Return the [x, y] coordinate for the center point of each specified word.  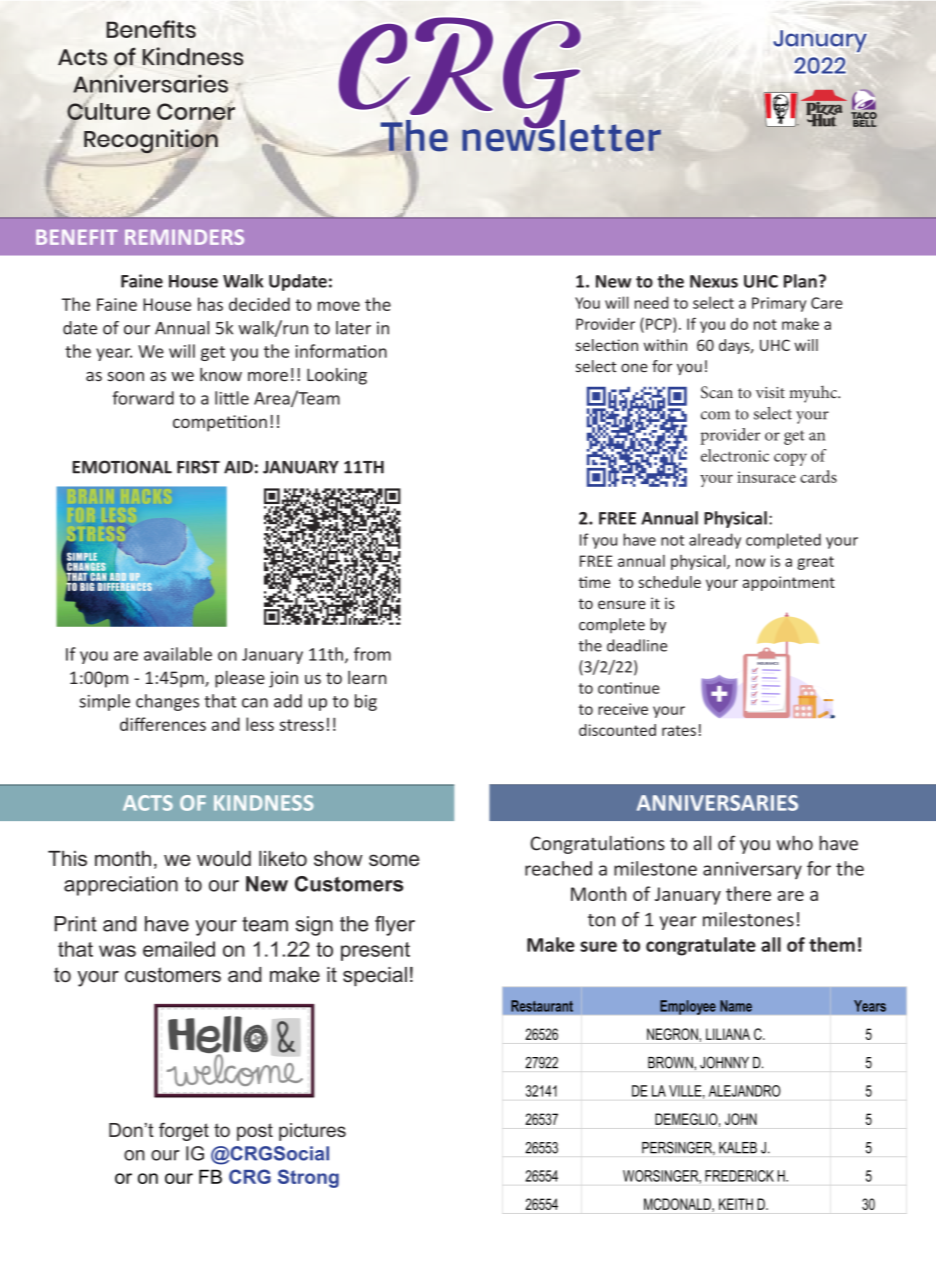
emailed [179, 949]
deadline [637, 645]
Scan [717, 392]
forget [184, 1131]
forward [143, 398]
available [178, 654]
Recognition [151, 141]
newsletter [561, 134]
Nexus [714, 281]
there [748, 893]
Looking [337, 376]
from [372, 654]
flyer [395, 926]
